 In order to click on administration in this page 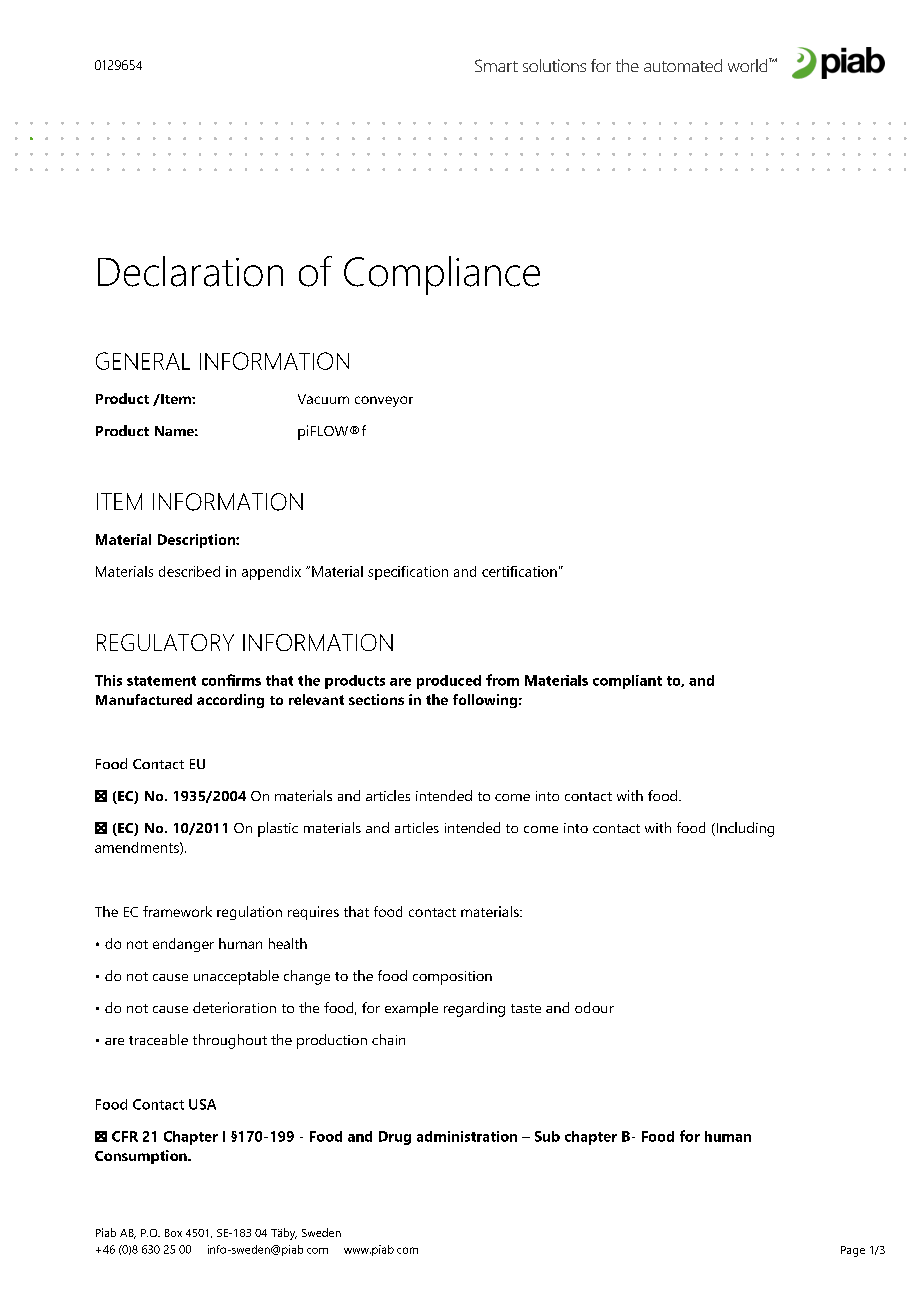, I will do `click(467, 1136)`.
